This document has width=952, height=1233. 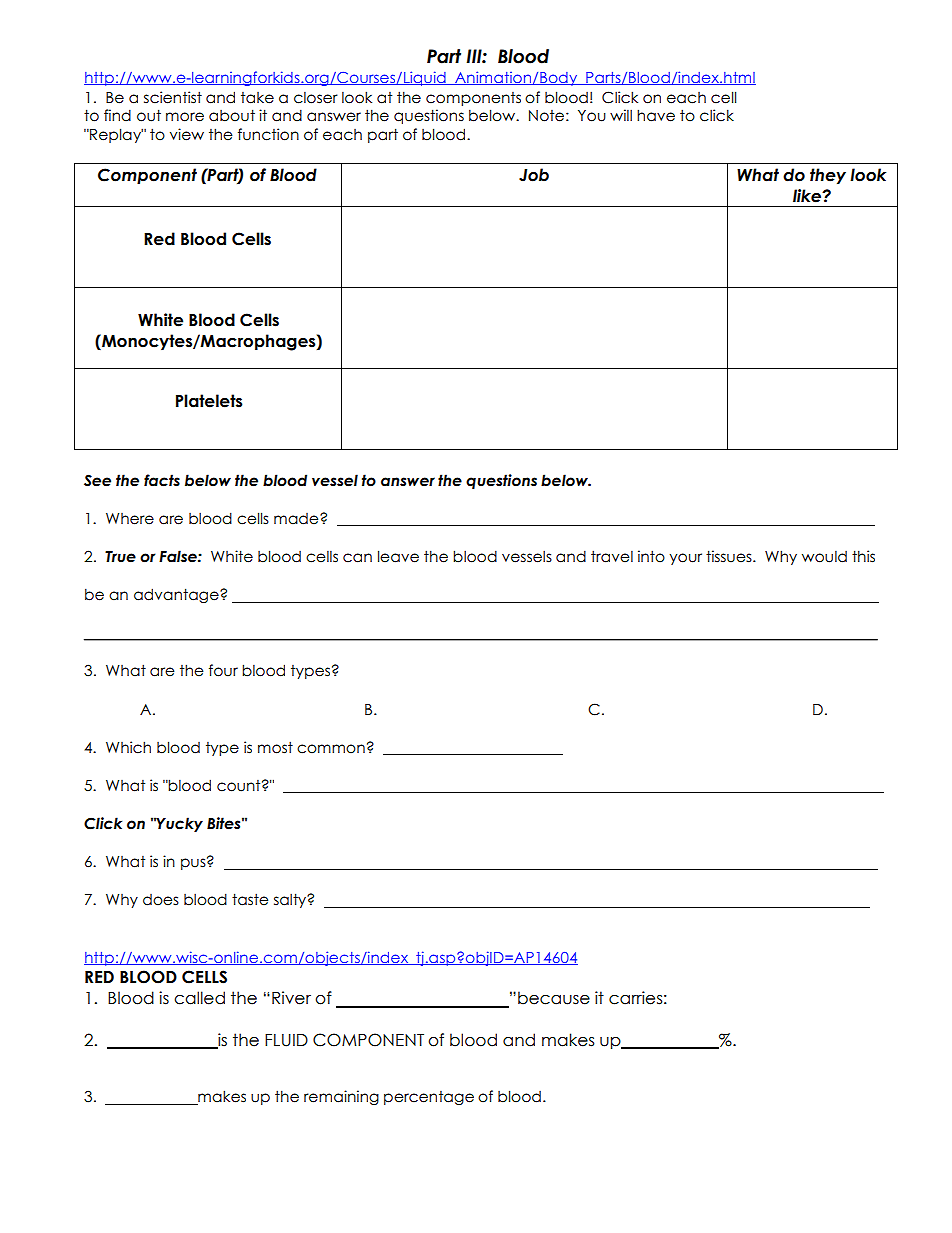 What do you see at coordinates (177, 595) in the document?
I see `advantage` at bounding box center [177, 595].
